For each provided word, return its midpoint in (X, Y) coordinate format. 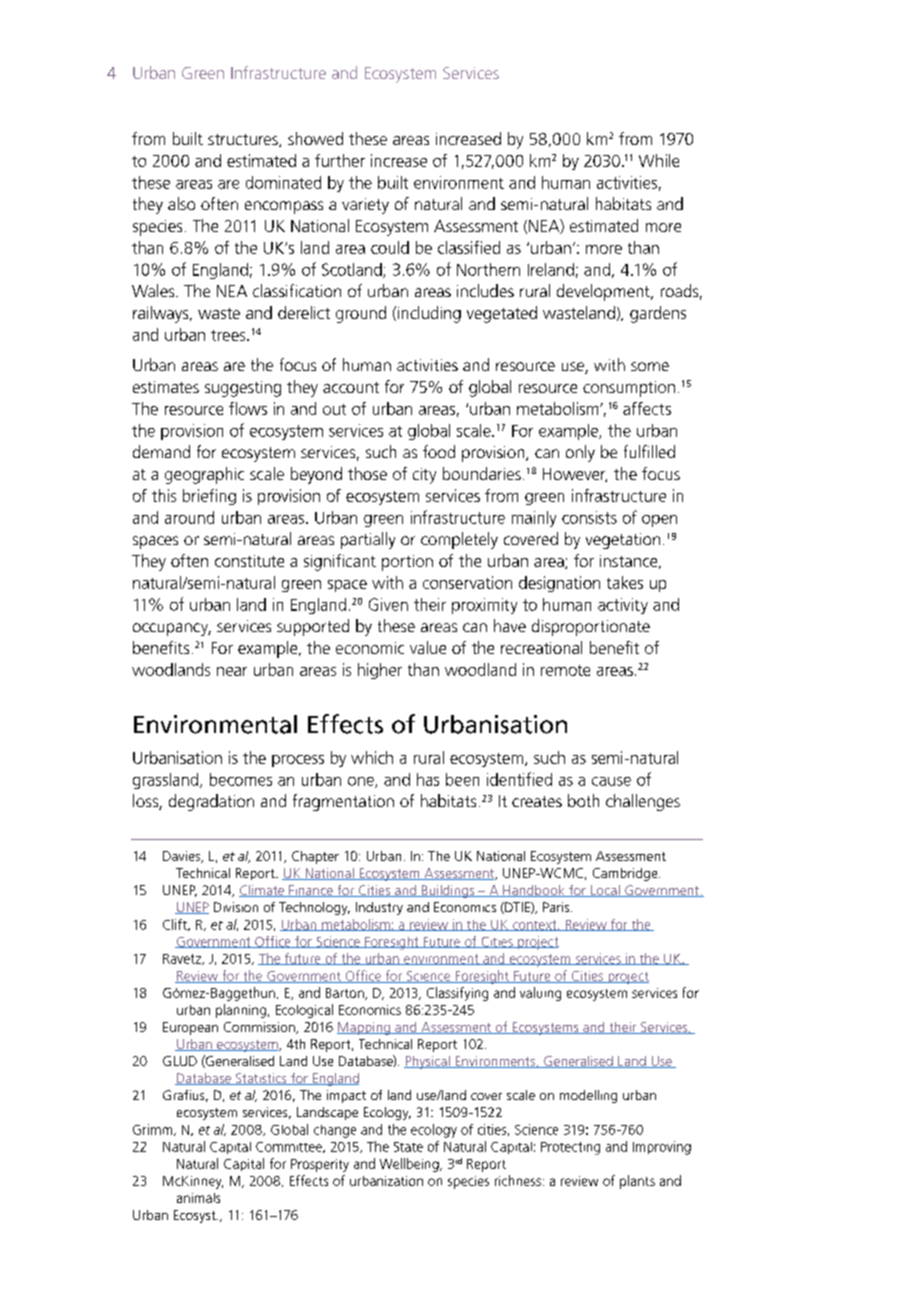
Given (388, 604)
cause (611, 781)
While (659, 160)
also (181, 203)
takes (625, 582)
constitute (249, 561)
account (351, 387)
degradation (211, 802)
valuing (540, 994)
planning (241, 1011)
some (650, 366)
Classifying (457, 994)
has (428, 779)
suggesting (243, 389)
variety (365, 206)
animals (198, 1198)
